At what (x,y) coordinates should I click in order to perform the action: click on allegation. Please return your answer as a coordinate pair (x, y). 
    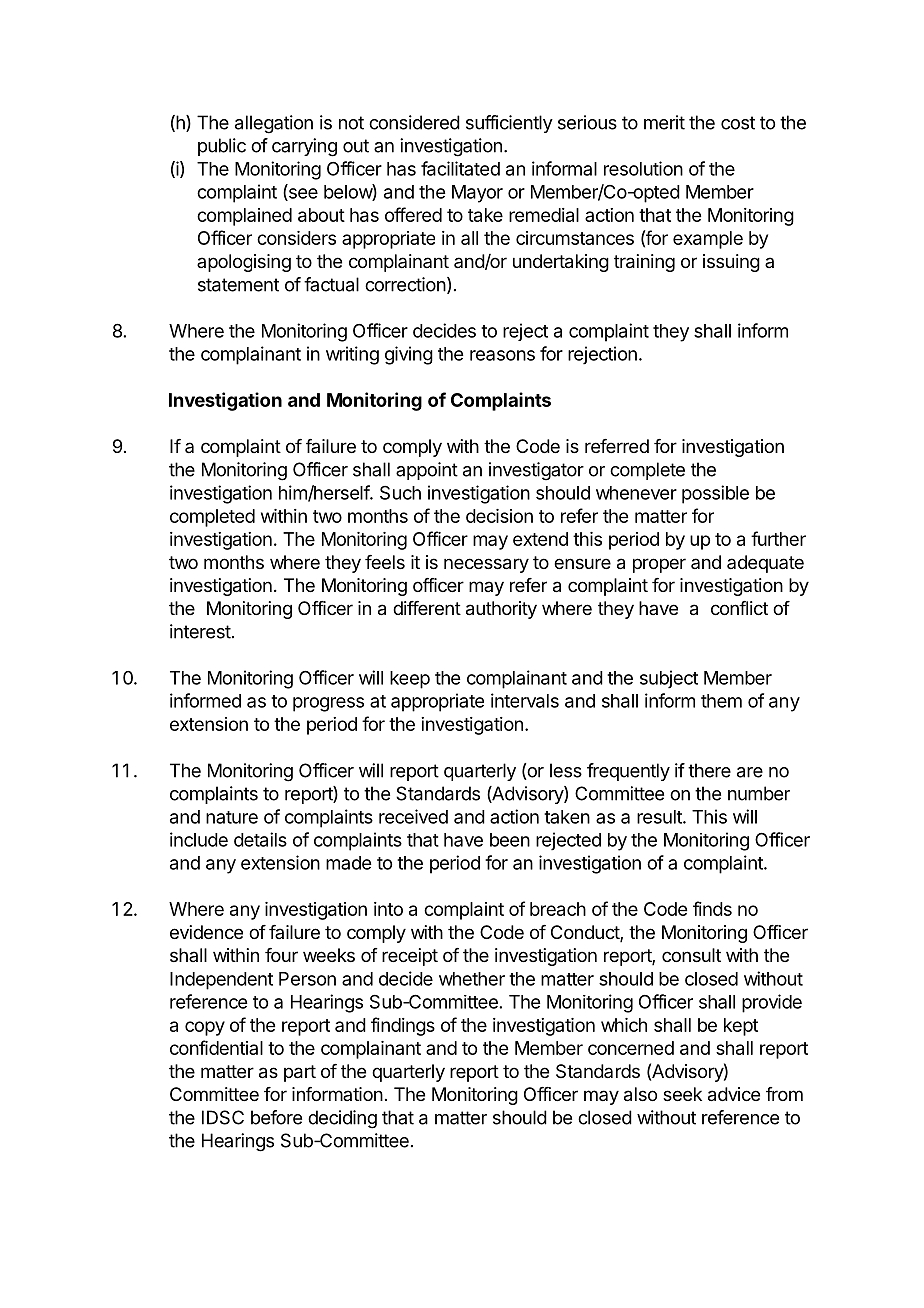
    Looking at the image, I should click on (274, 124).
